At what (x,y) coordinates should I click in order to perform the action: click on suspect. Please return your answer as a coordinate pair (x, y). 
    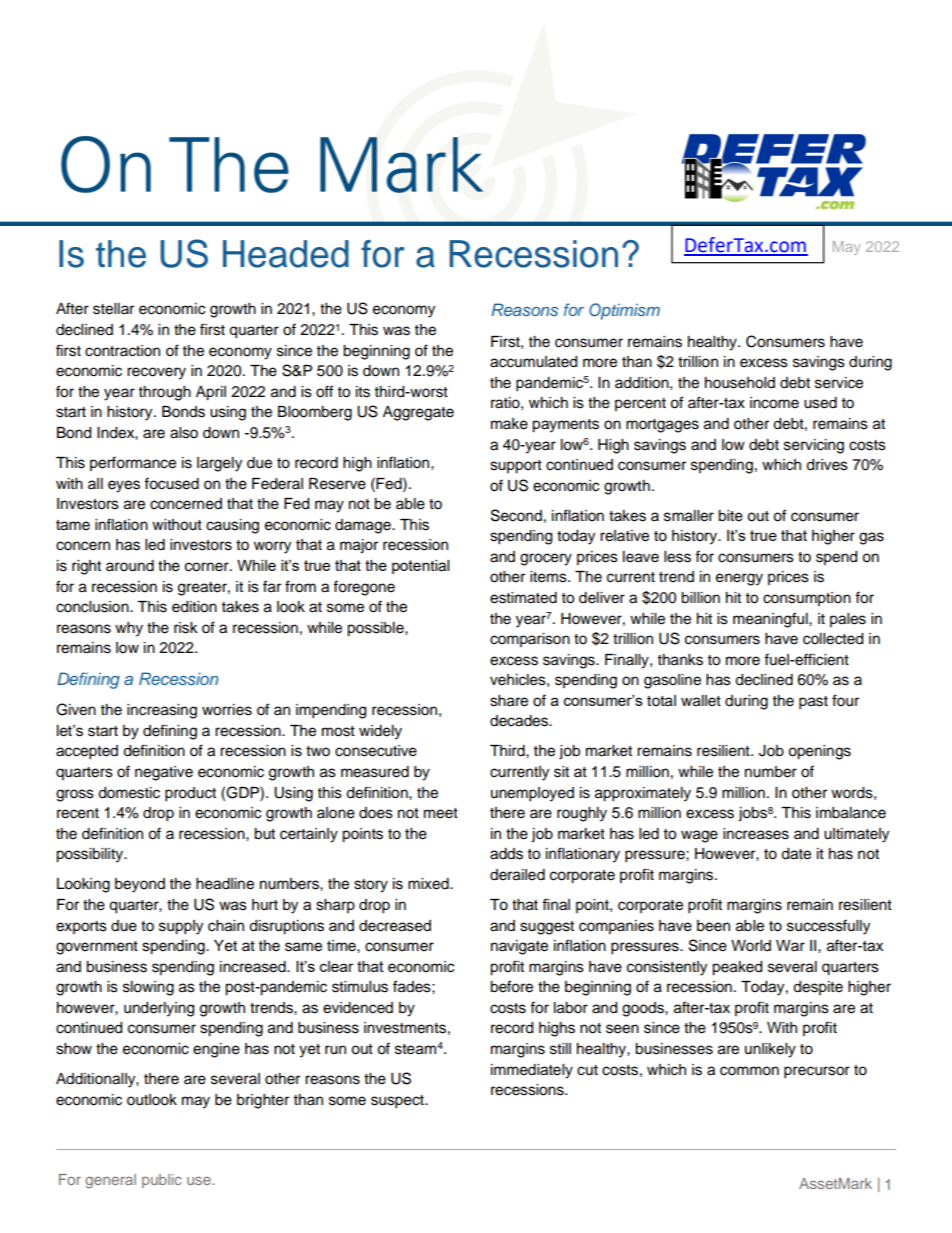
    Looking at the image, I should click on (398, 1102).
